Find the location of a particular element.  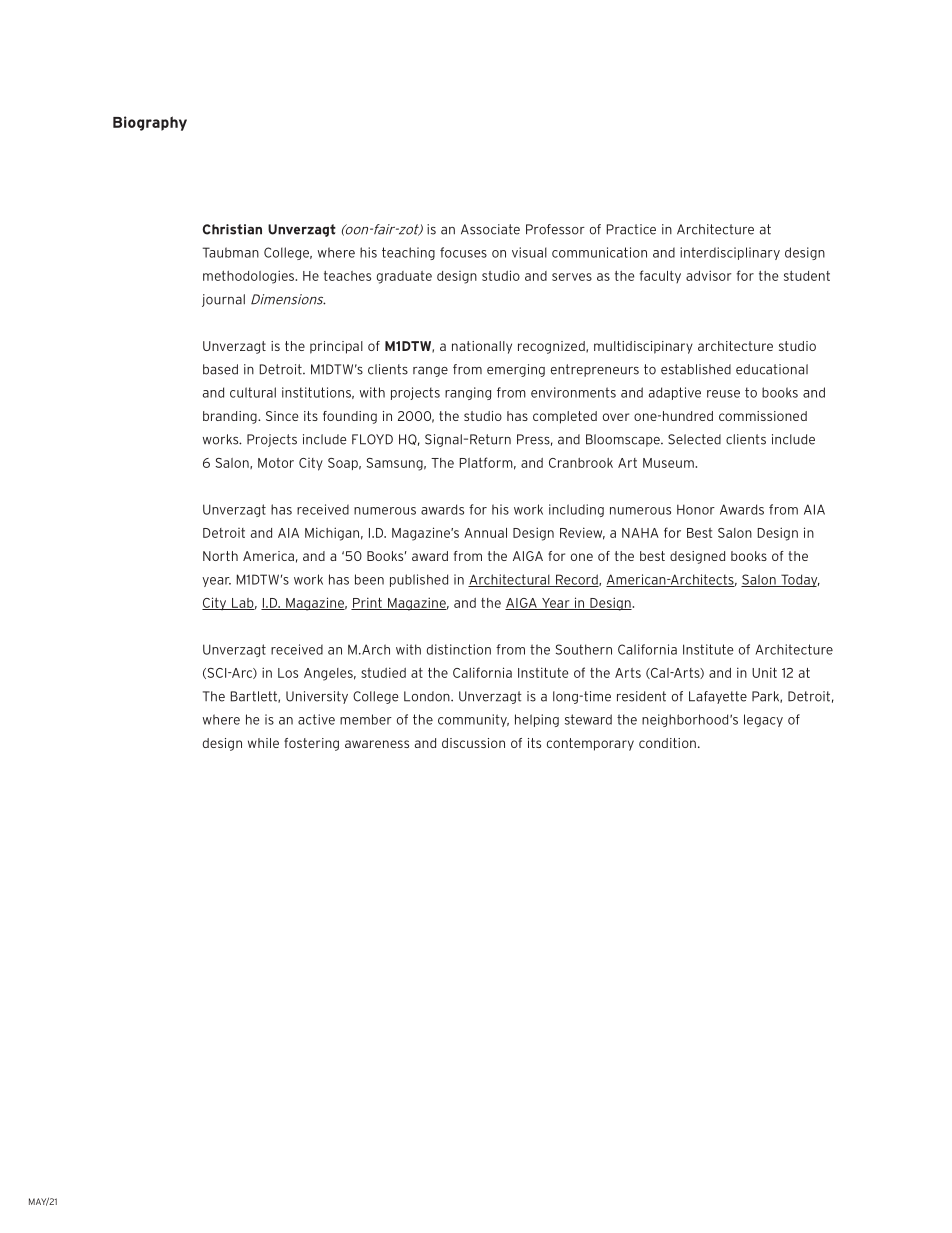

Practice is located at coordinates (631, 229).
